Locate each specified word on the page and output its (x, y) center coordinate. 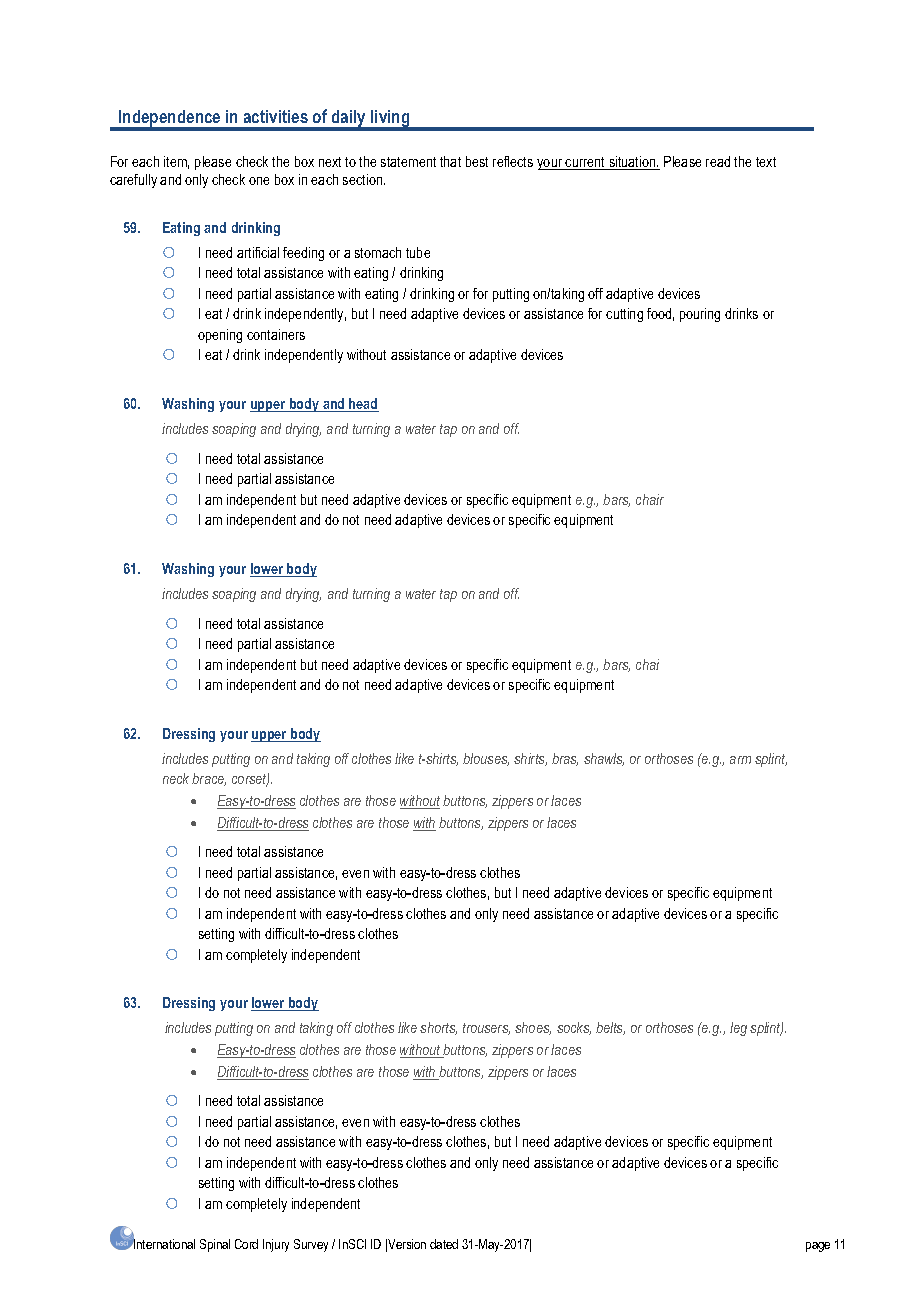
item (176, 162)
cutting (624, 315)
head (363, 405)
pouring (700, 315)
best (477, 161)
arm (740, 760)
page (818, 1247)
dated (444, 1244)
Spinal (215, 1245)
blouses (486, 759)
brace (209, 779)
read (718, 161)
